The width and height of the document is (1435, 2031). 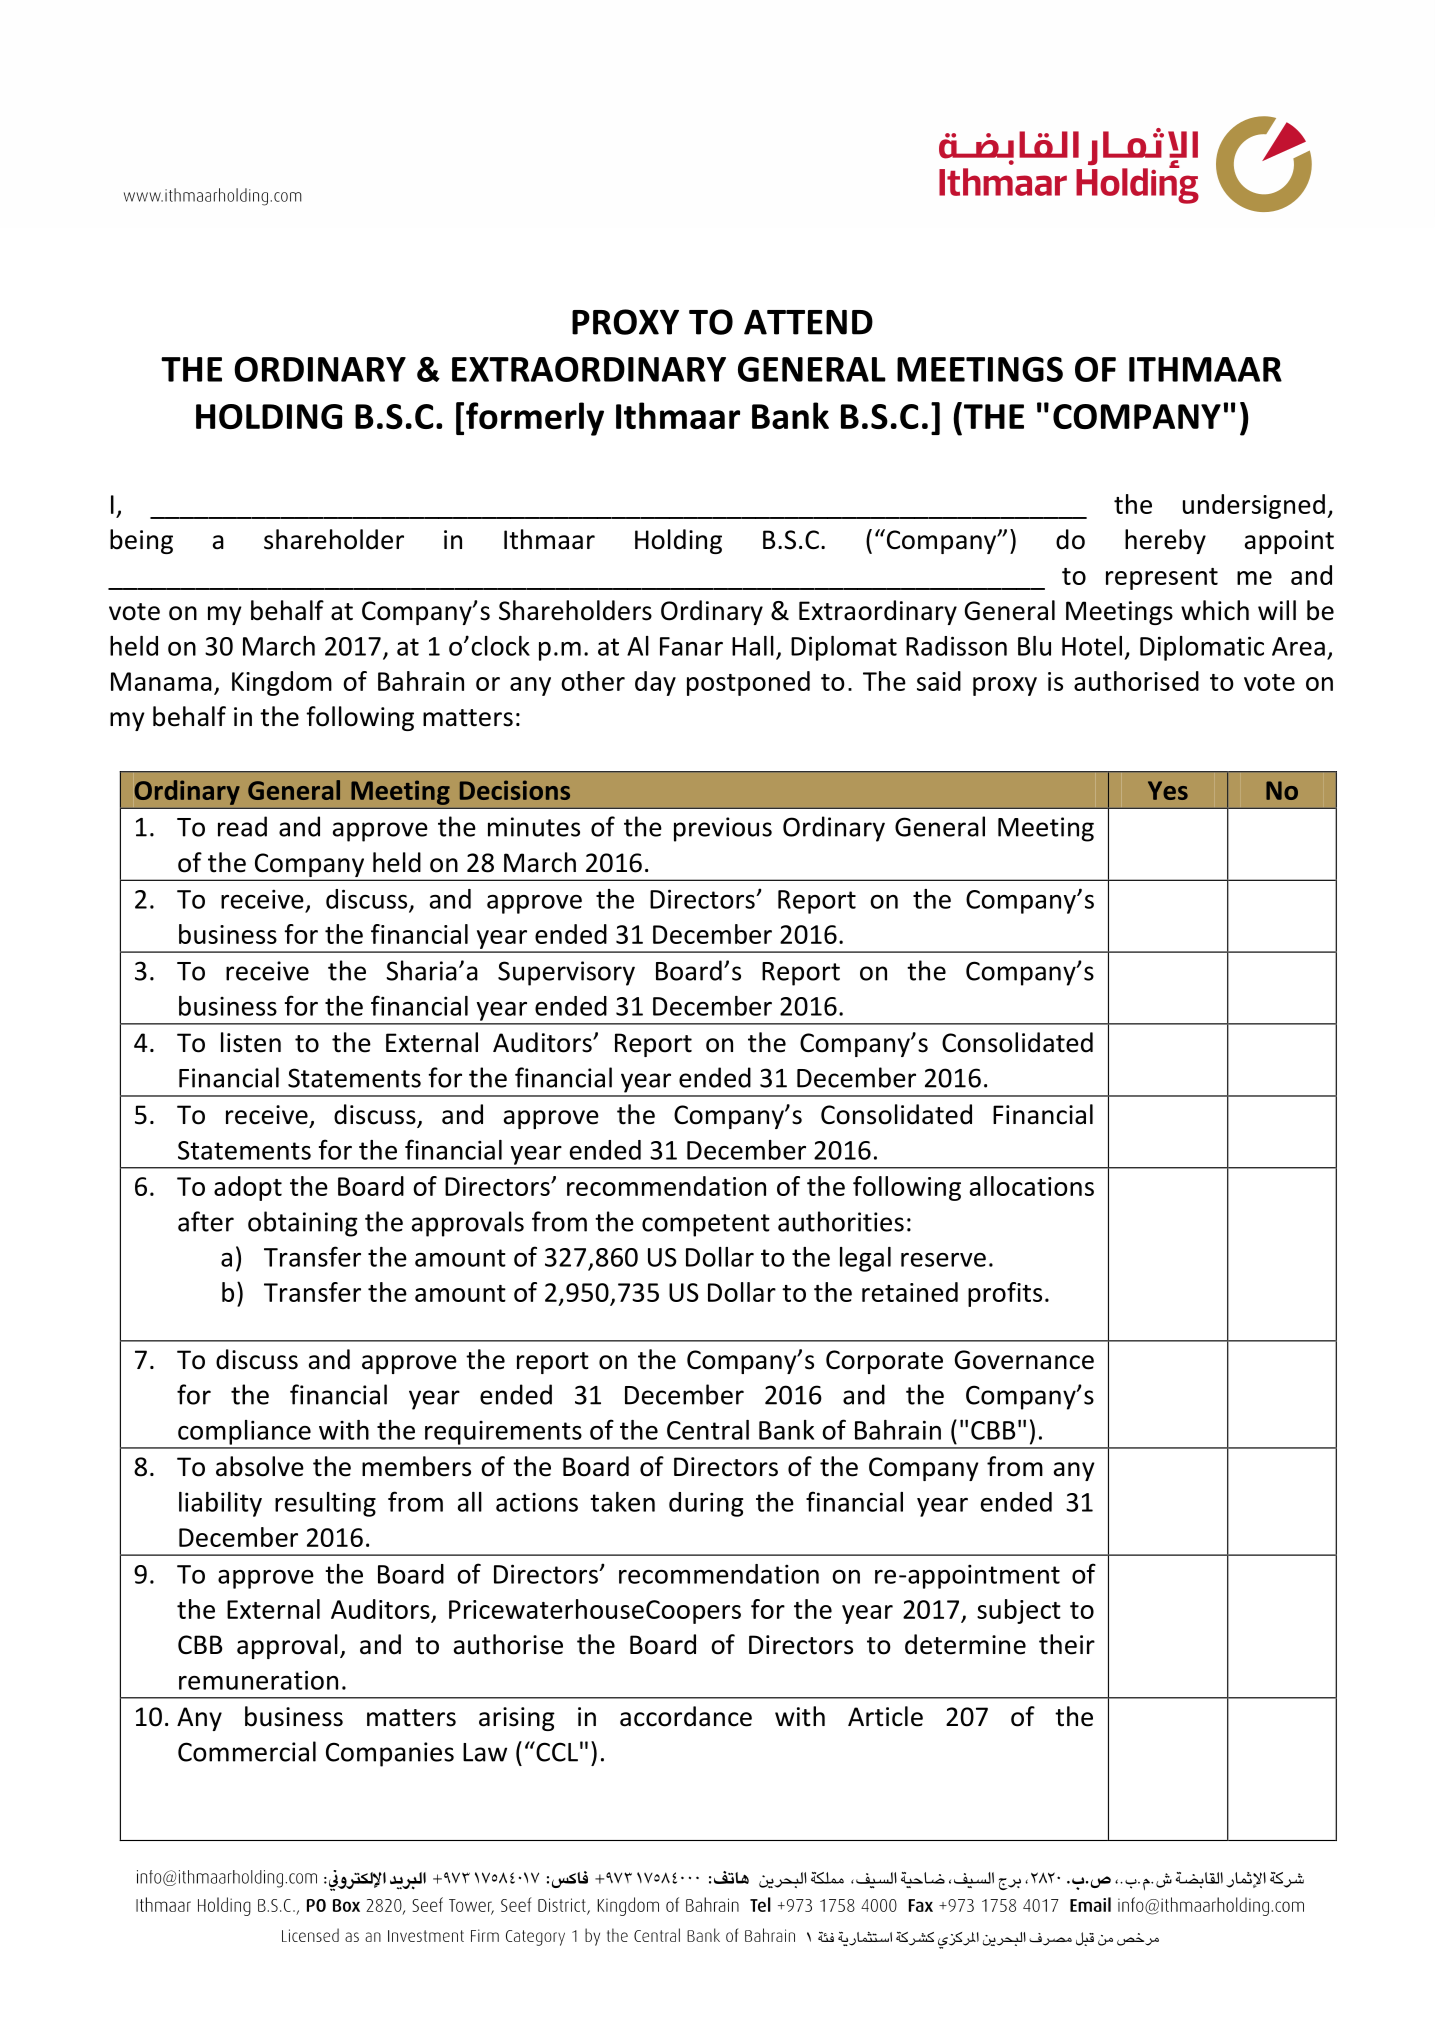 What do you see at coordinates (808, 322) in the document?
I see `ATTEND` at bounding box center [808, 322].
